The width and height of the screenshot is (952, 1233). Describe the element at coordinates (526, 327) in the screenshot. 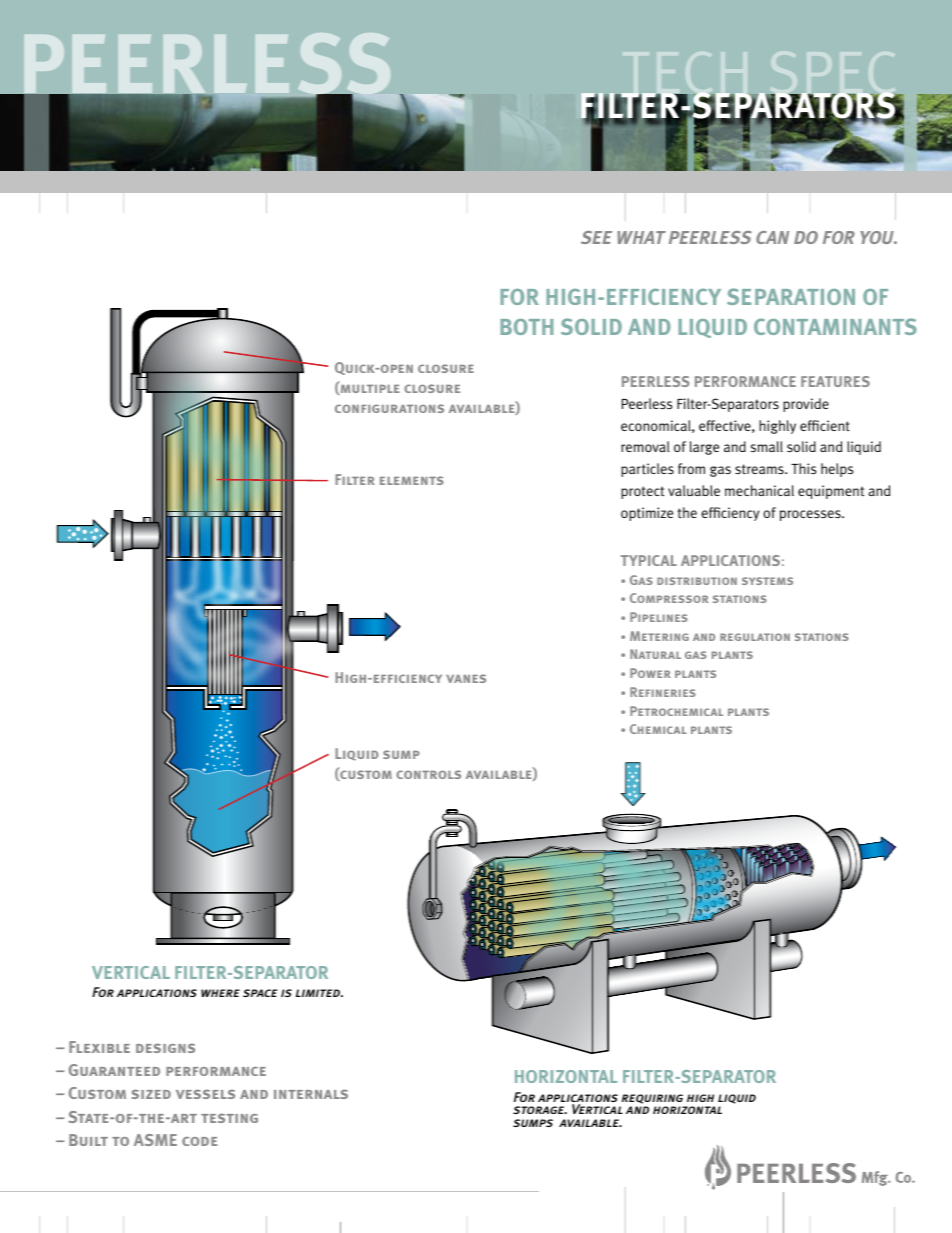

I see `BOTH` at that location.
